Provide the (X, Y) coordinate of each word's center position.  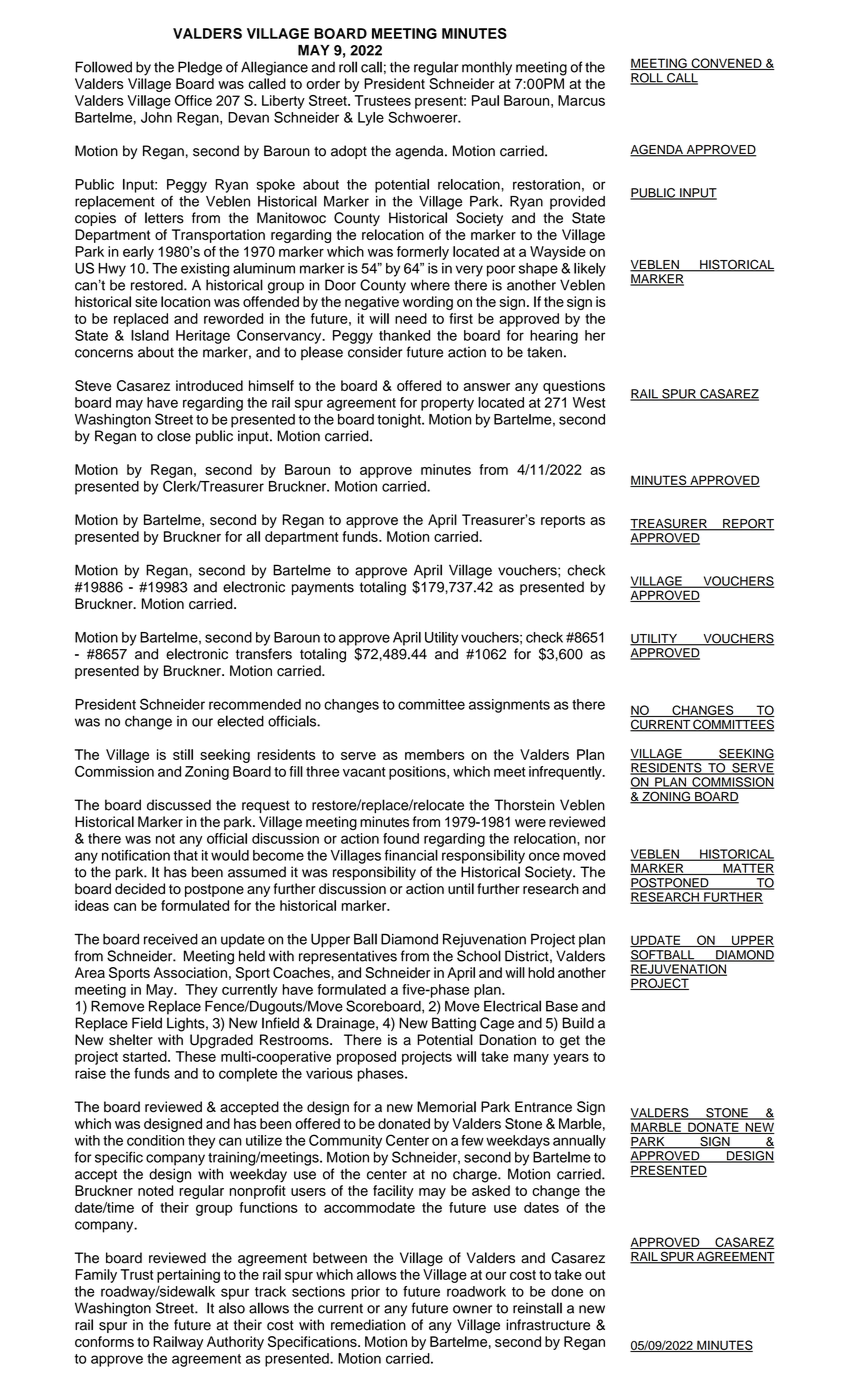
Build (578, 1023)
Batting (454, 1024)
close (174, 436)
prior (365, 1293)
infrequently (566, 773)
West (589, 402)
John (156, 117)
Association (190, 972)
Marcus (581, 100)
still (183, 754)
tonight (400, 421)
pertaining (188, 1276)
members (434, 754)
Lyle (371, 119)
